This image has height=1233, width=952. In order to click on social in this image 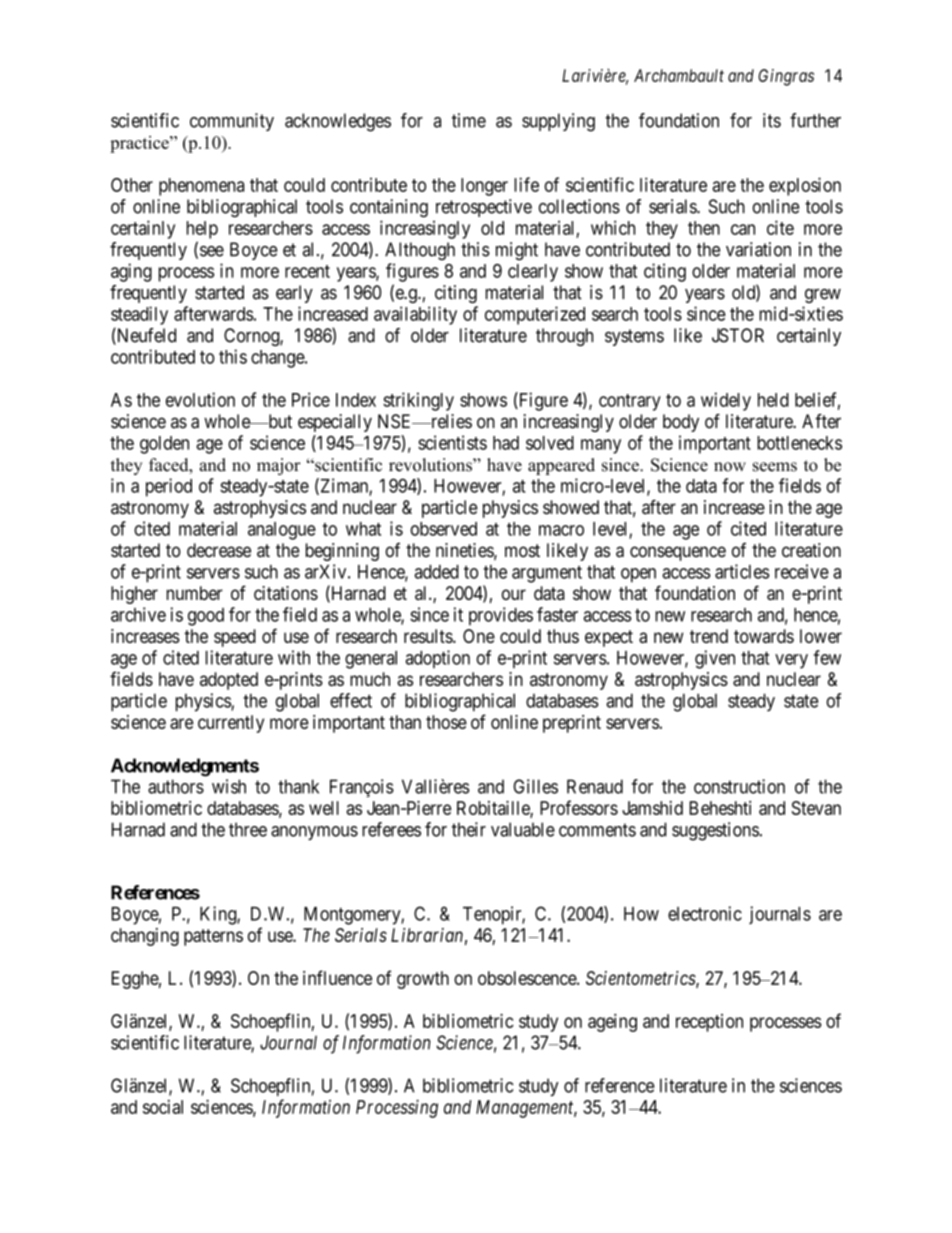, I will do `click(163, 1107)`.
